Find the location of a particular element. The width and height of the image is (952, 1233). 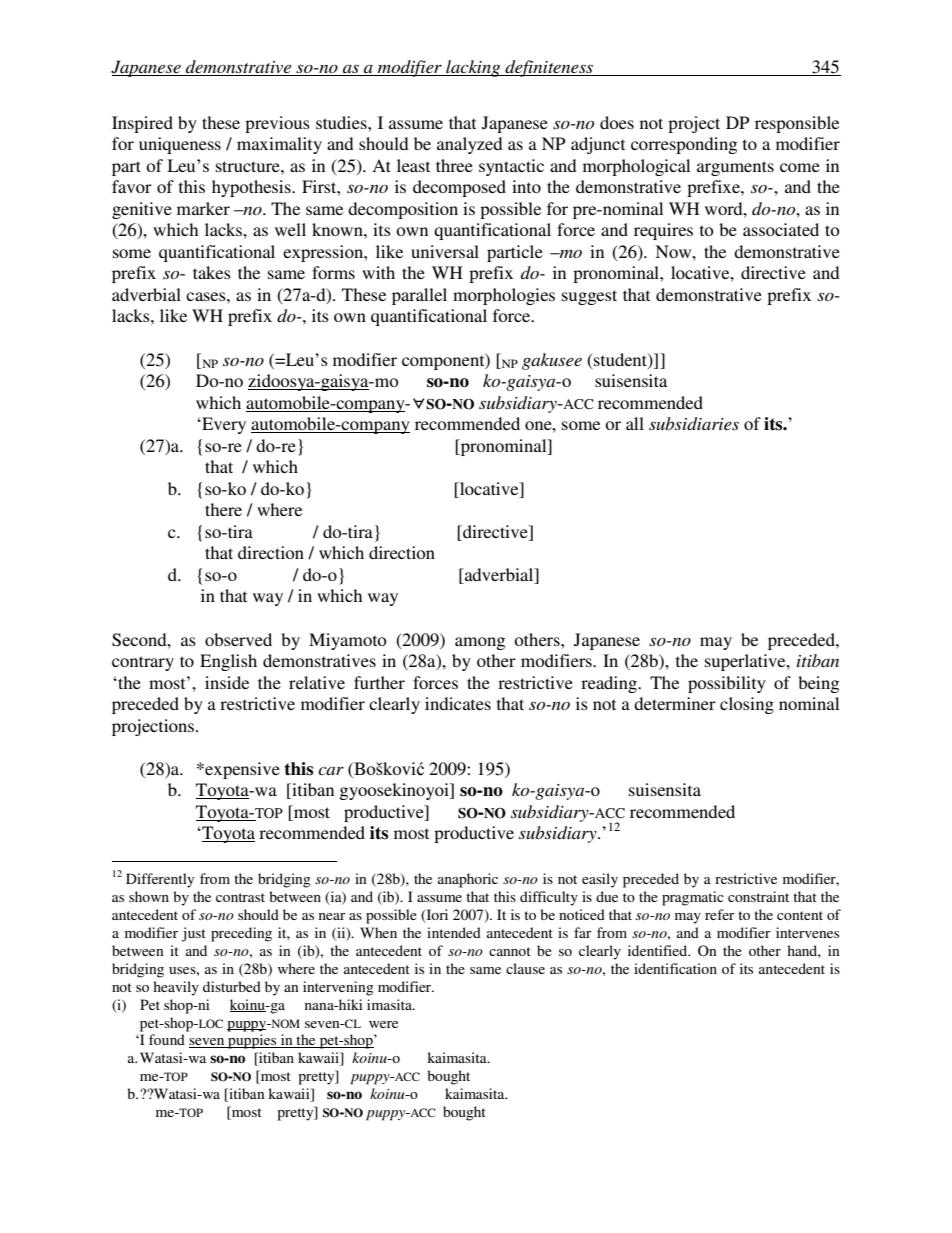

disturbed is located at coordinates (232, 986).
